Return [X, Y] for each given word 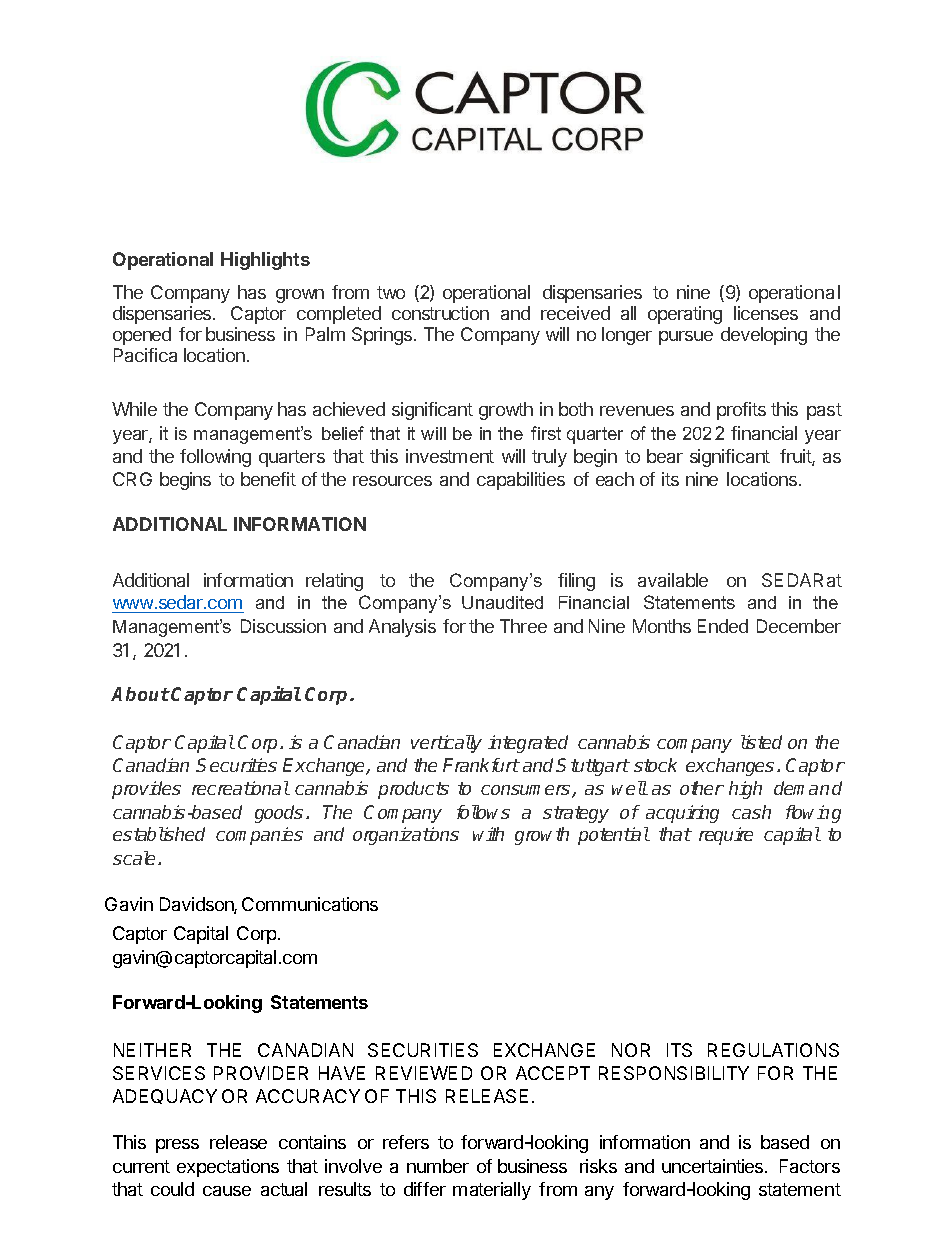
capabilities [521, 481]
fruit [796, 457]
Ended [723, 626]
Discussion [283, 626]
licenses [766, 313]
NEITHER [152, 1050]
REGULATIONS [773, 1050]
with [488, 834]
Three [523, 626]
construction [440, 313]
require [726, 836]
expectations [228, 1168]
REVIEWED [424, 1073]
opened [142, 336]
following [215, 458]
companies [259, 836]
